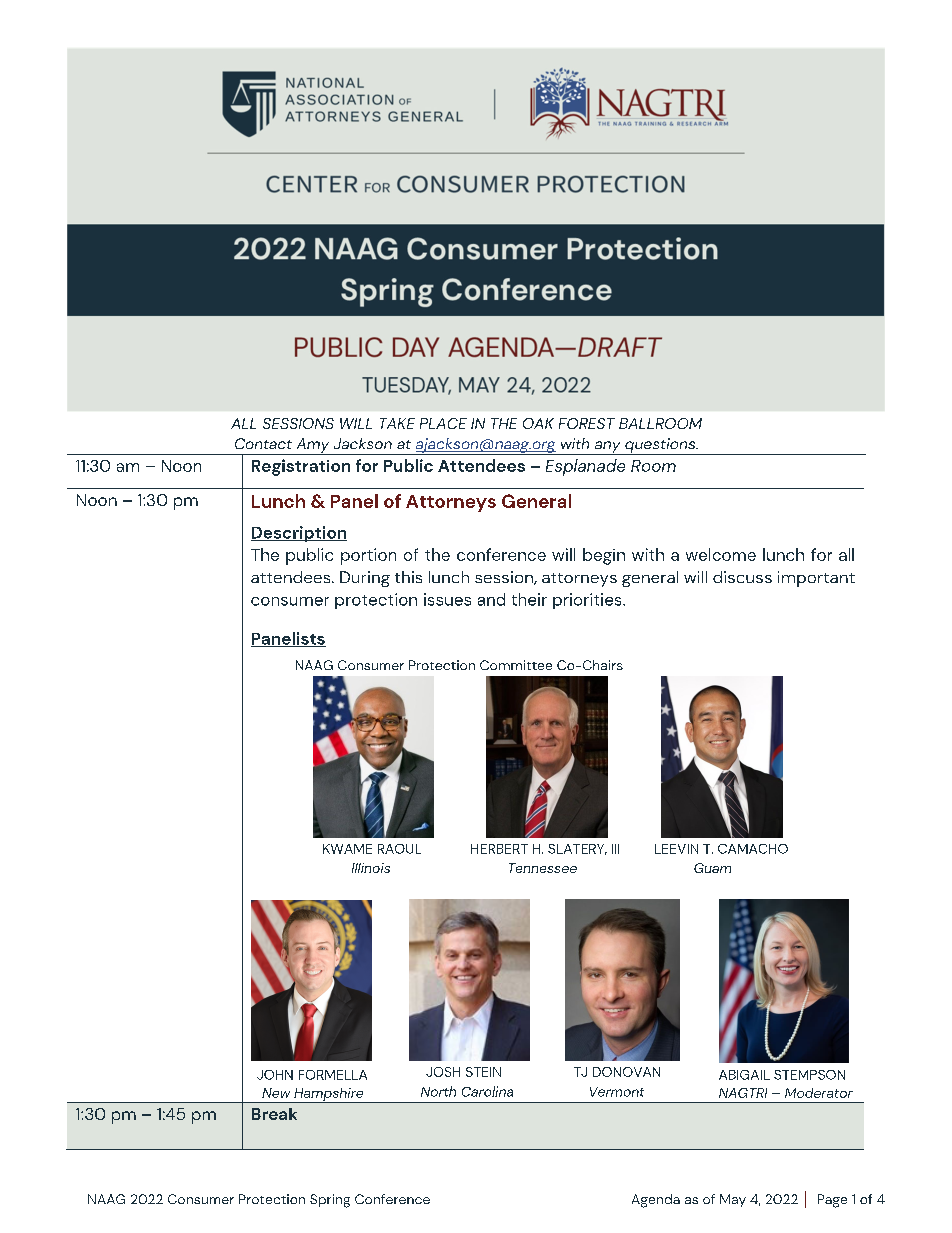 The image size is (952, 1233). What do you see at coordinates (656, 1201) in the screenshot?
I see `Agenda` at bounding box center [656, 1201].
